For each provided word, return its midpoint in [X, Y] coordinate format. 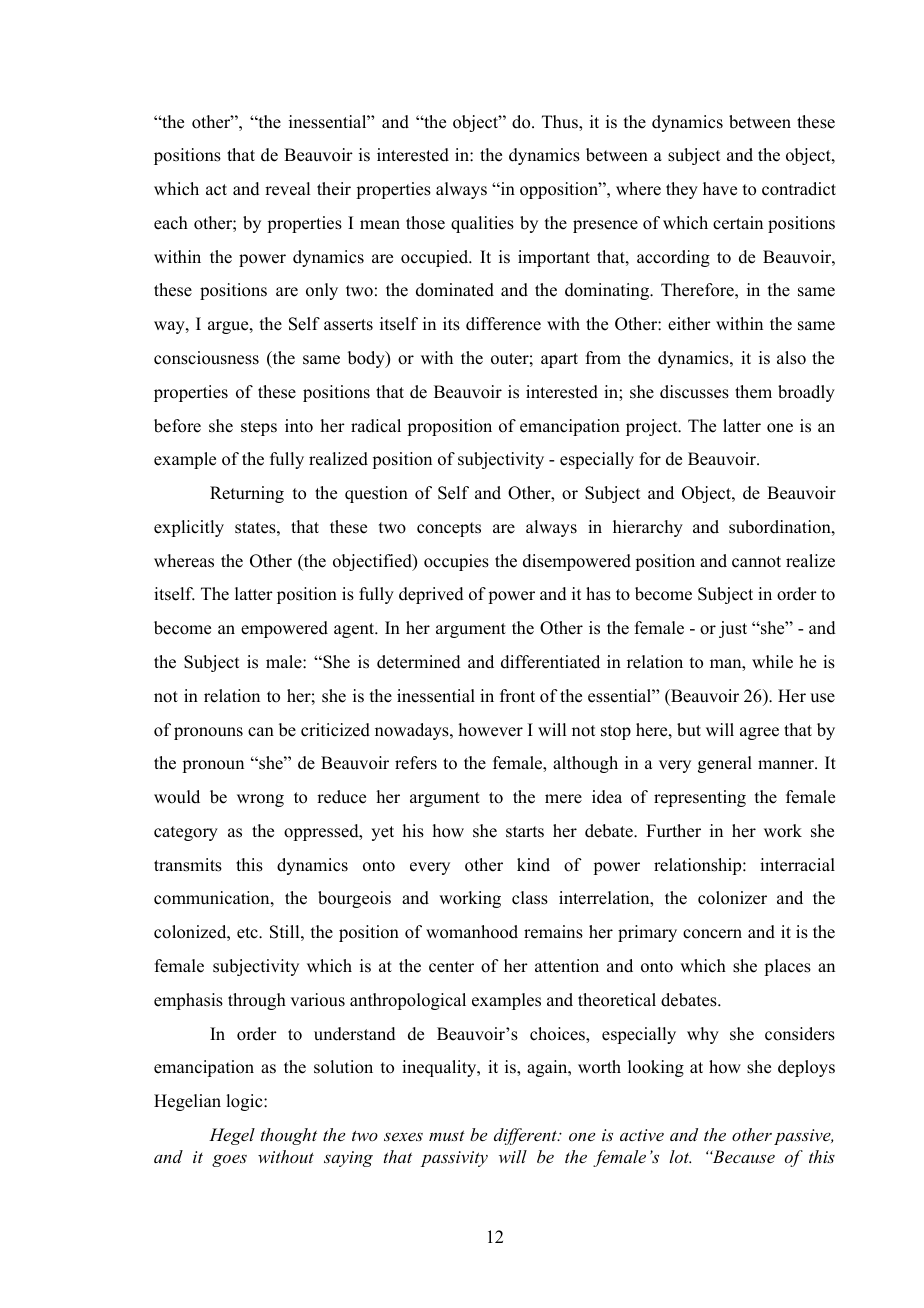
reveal [287, 189]
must [447, 1135]
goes [229, 1160]
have [720, 189]
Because [742, 1156]
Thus [561, 122]
